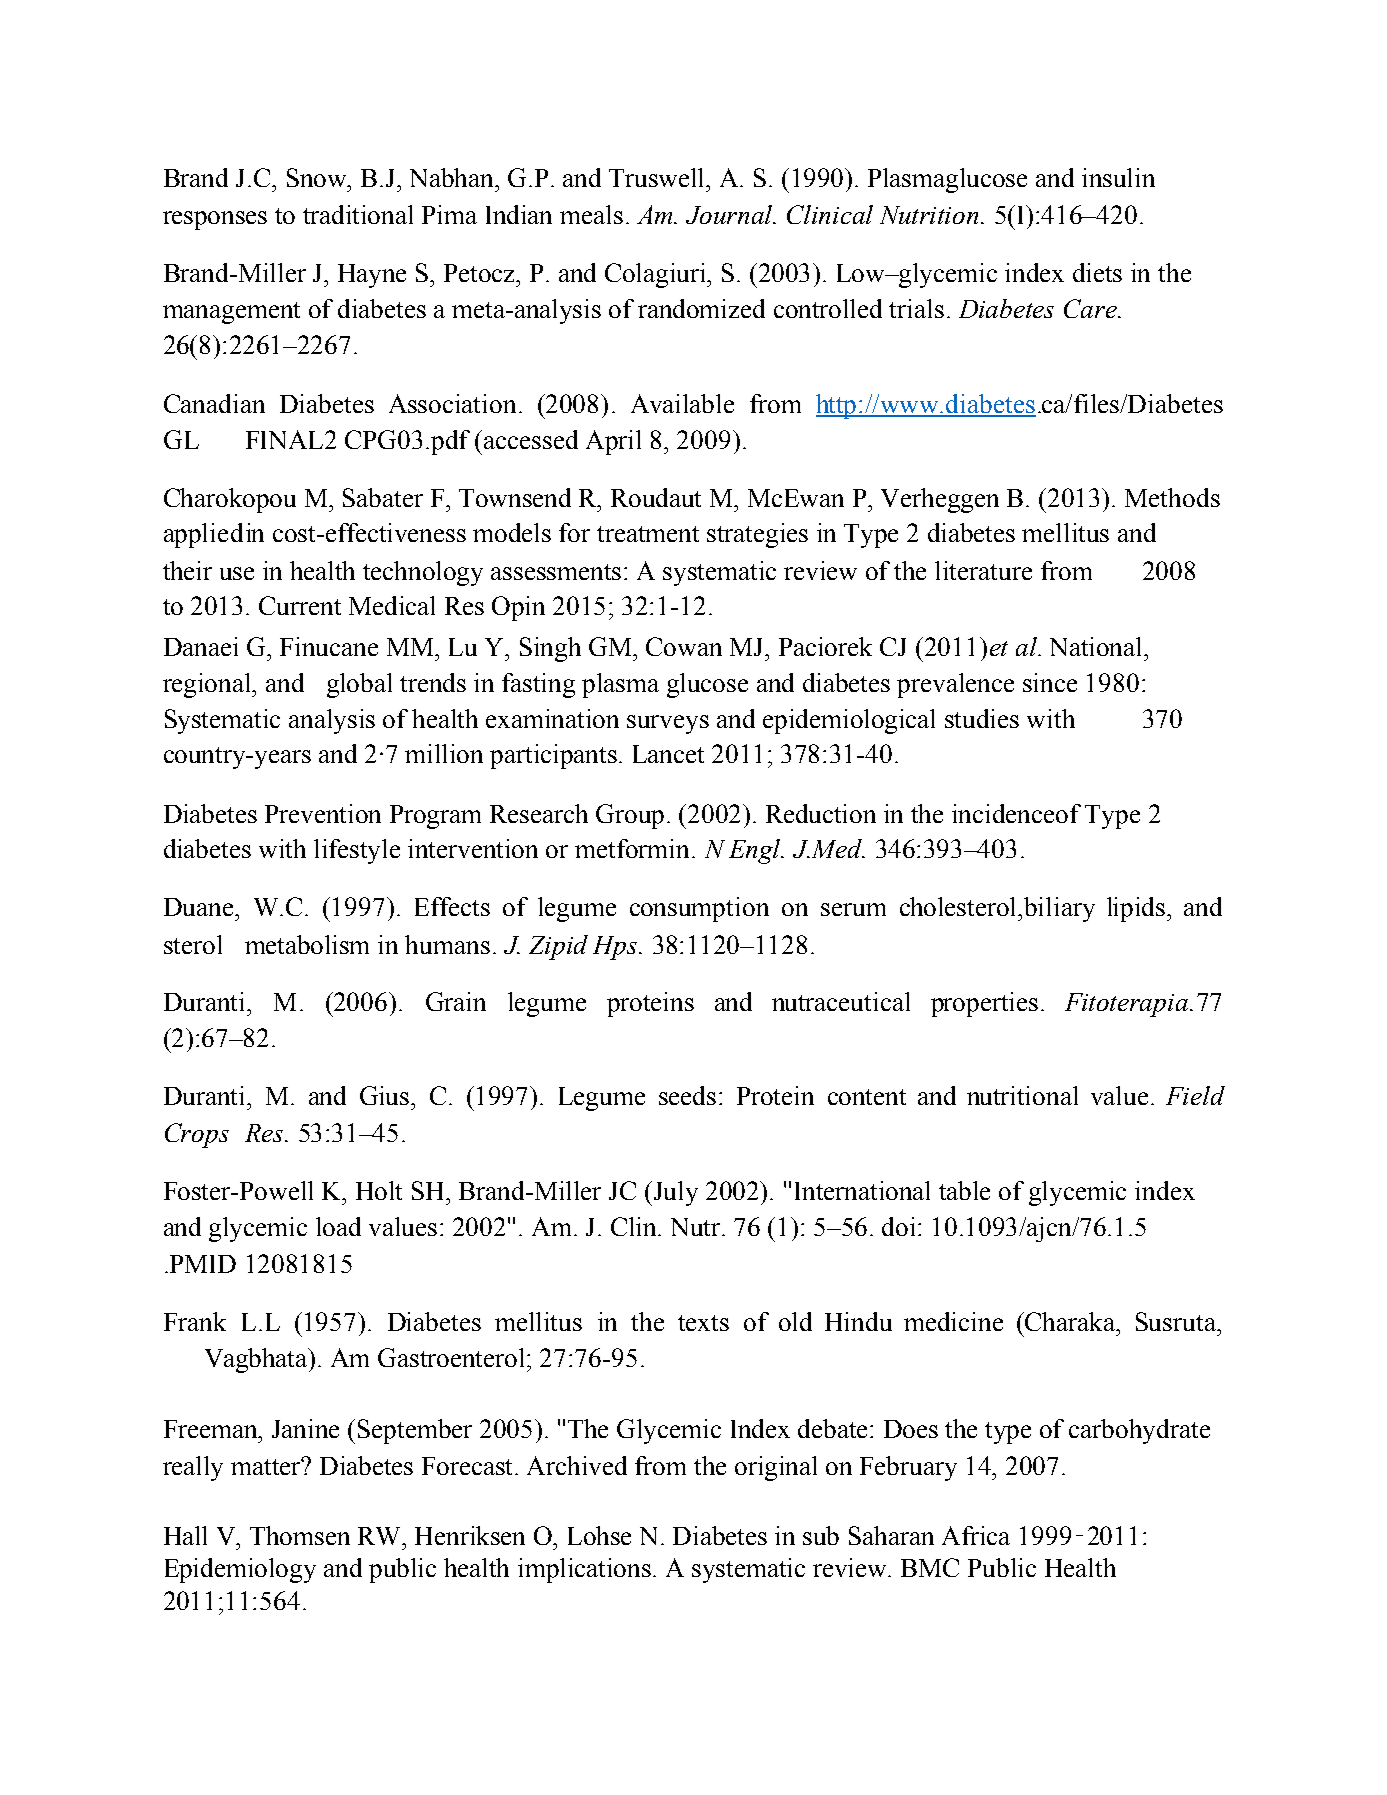 The image size is (1387, 1795). I want to click on Epidemiology, so click(240, 1570).
